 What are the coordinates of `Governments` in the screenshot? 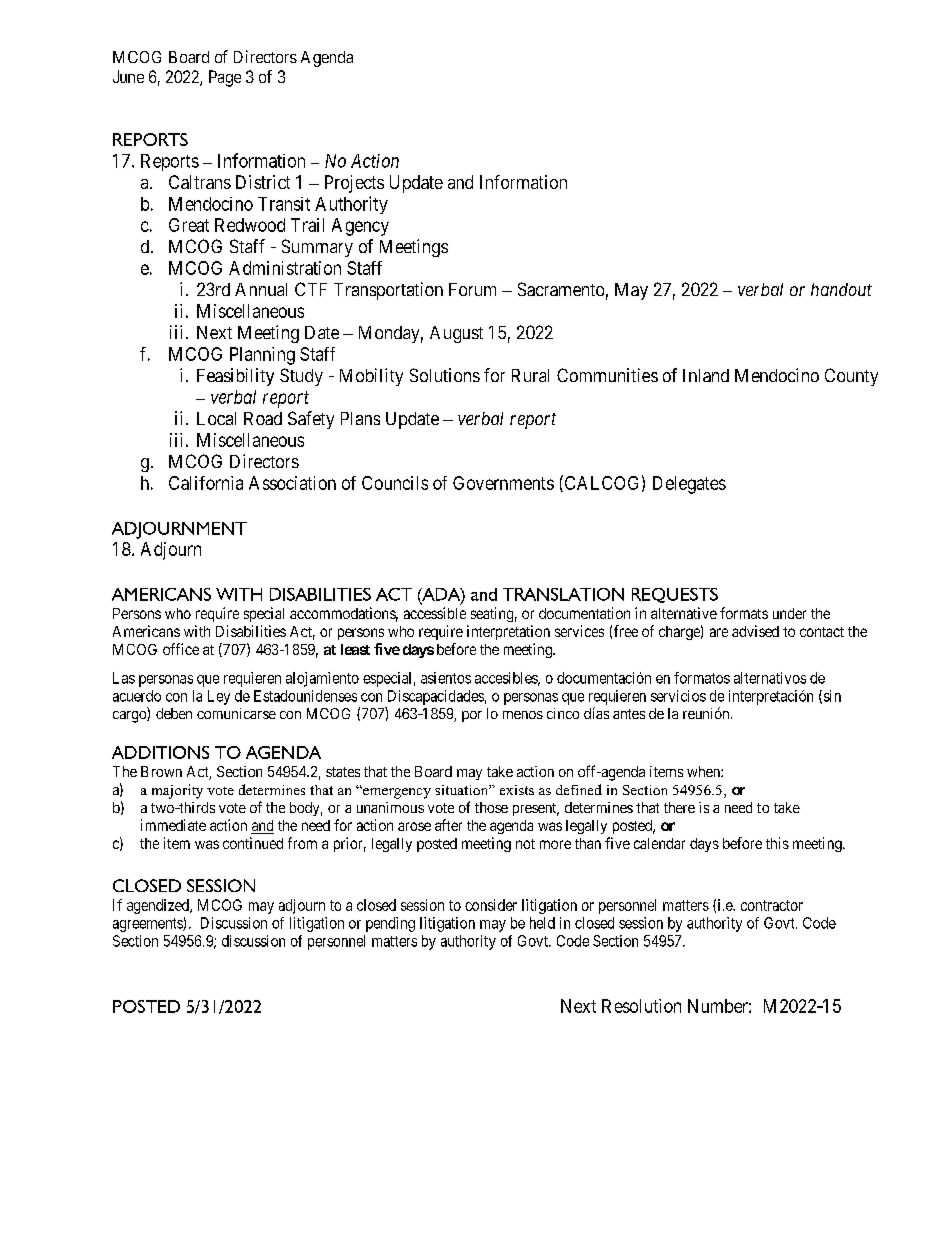 It's located at (503, 483).
